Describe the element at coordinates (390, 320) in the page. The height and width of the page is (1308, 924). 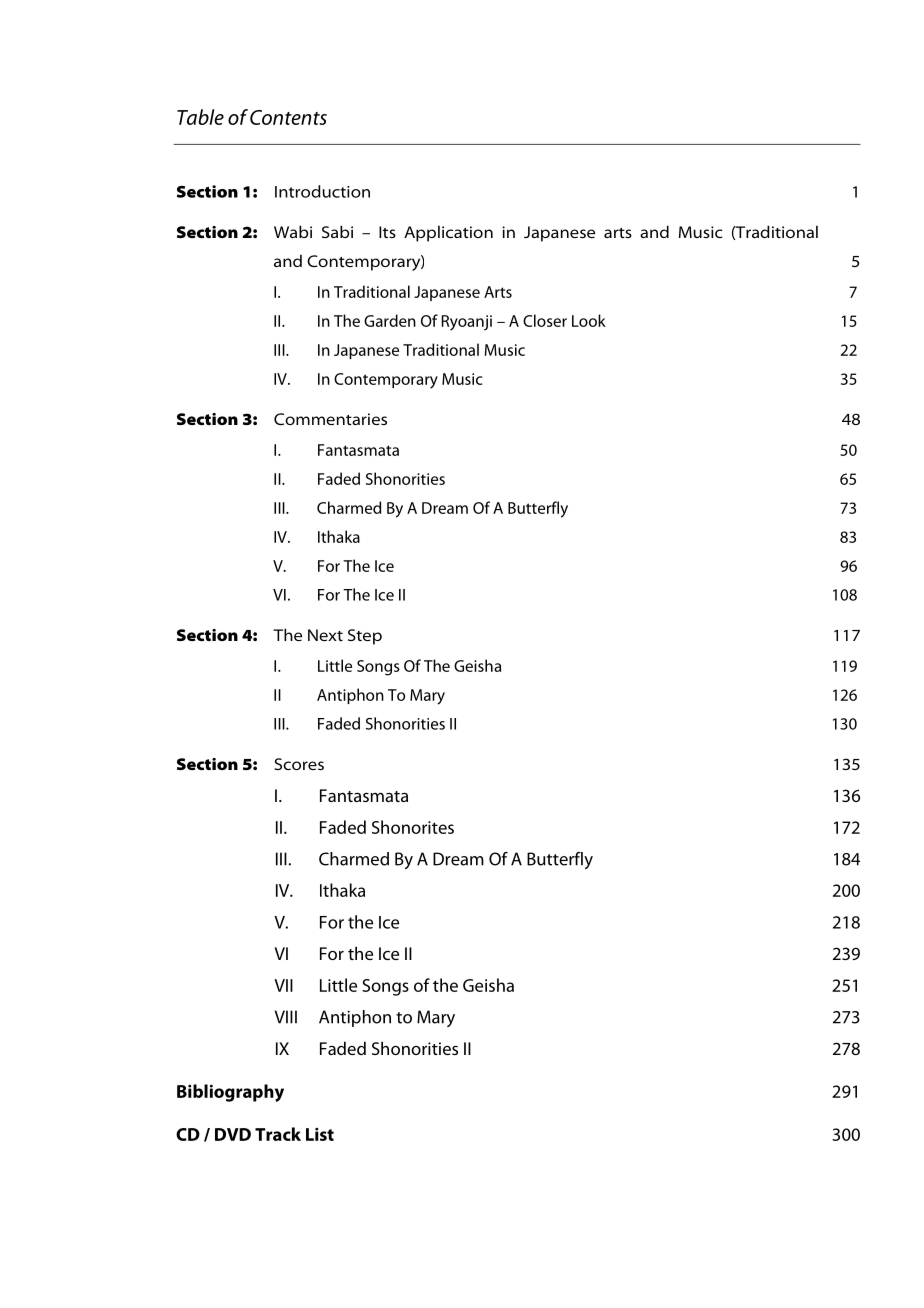
I see `Garden` at that location.
